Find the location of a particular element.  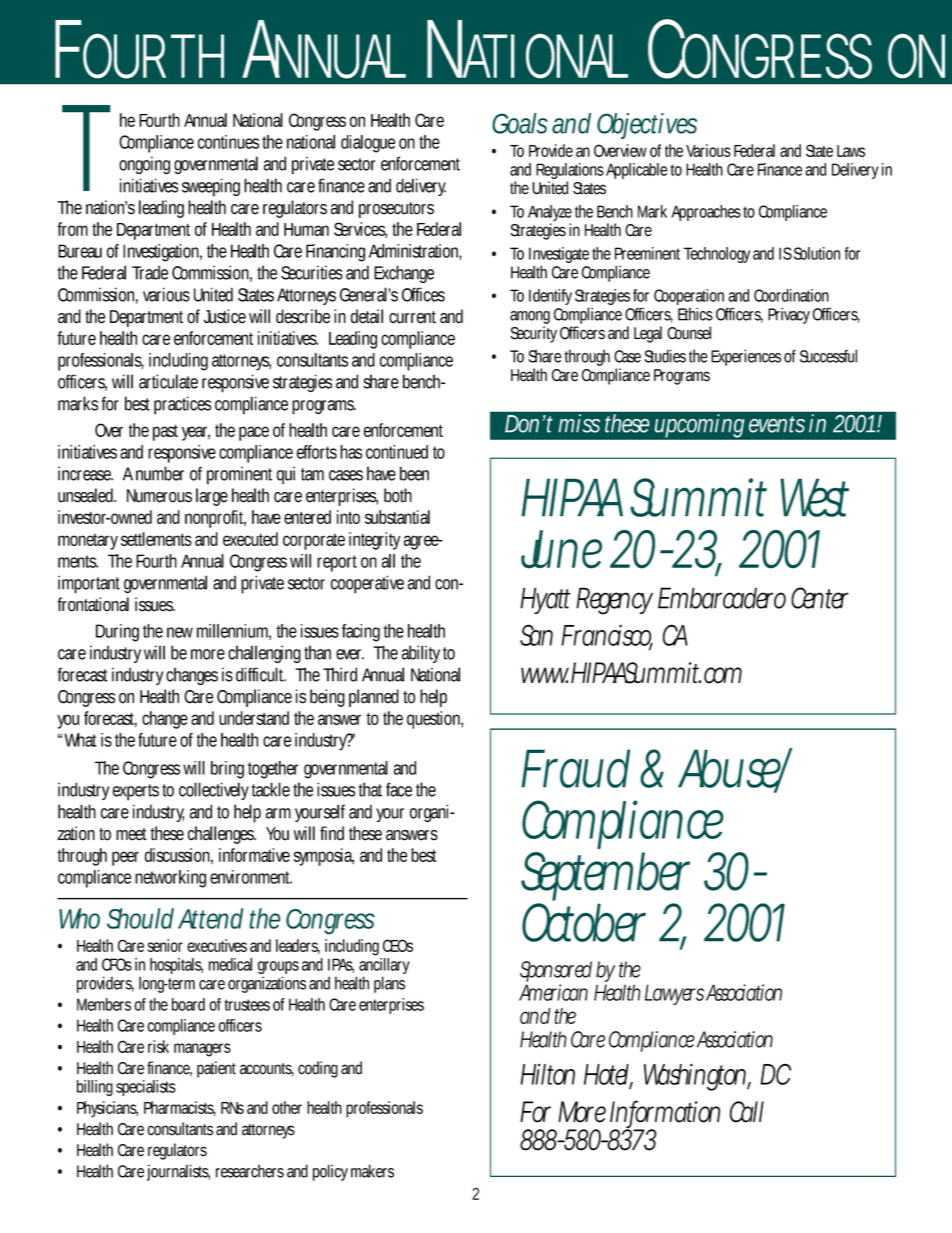

Laws is located at coordinates (851, 151).
